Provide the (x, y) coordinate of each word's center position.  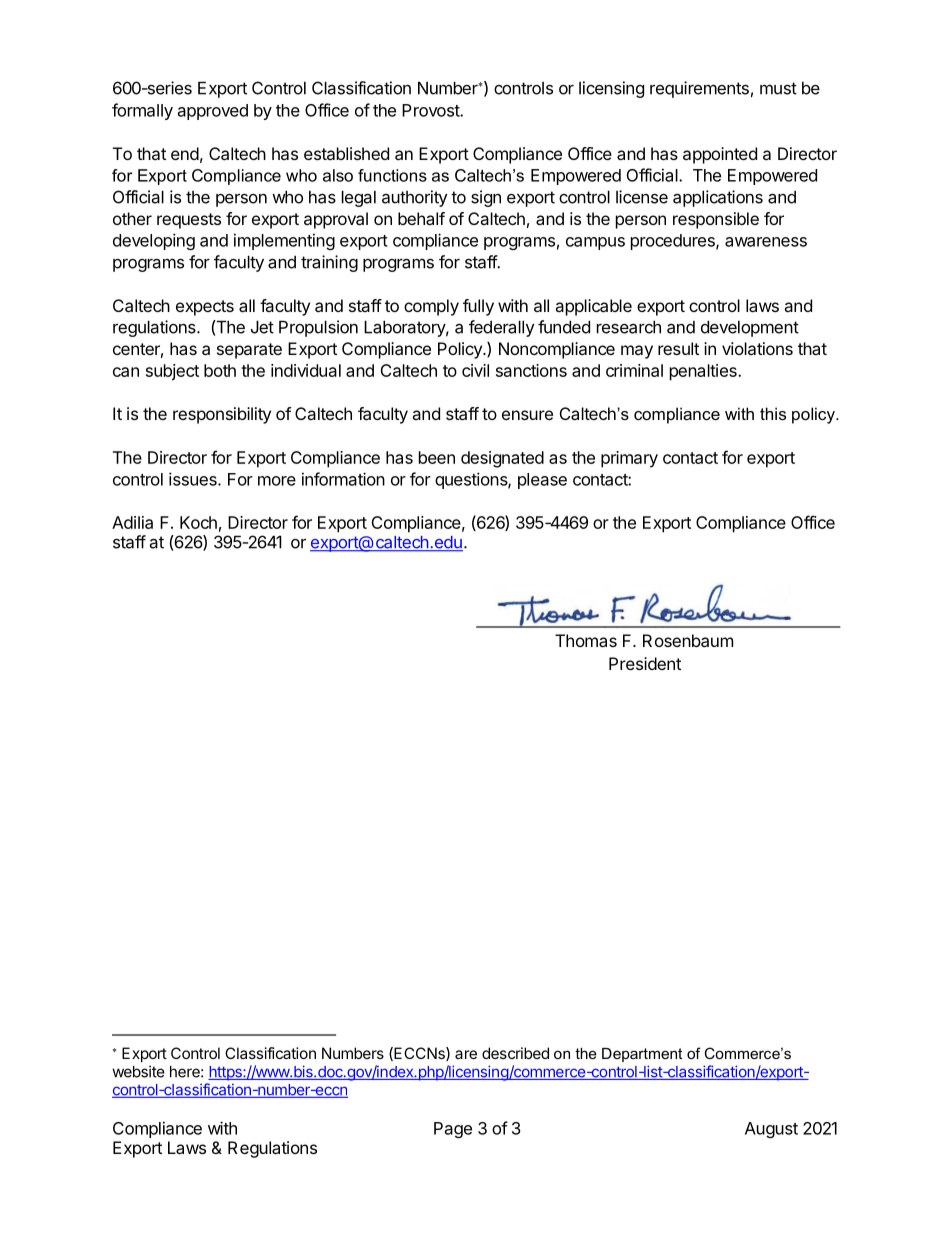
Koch (198, 522)
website (138, 1071)
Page (453, 1130)
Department (642, 1055)
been (437, 457)
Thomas (586, 640)
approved (213, 112)
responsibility (222, 415)
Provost (431, 110)
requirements (699, 89)
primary (629, 459)
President (645, 663)
